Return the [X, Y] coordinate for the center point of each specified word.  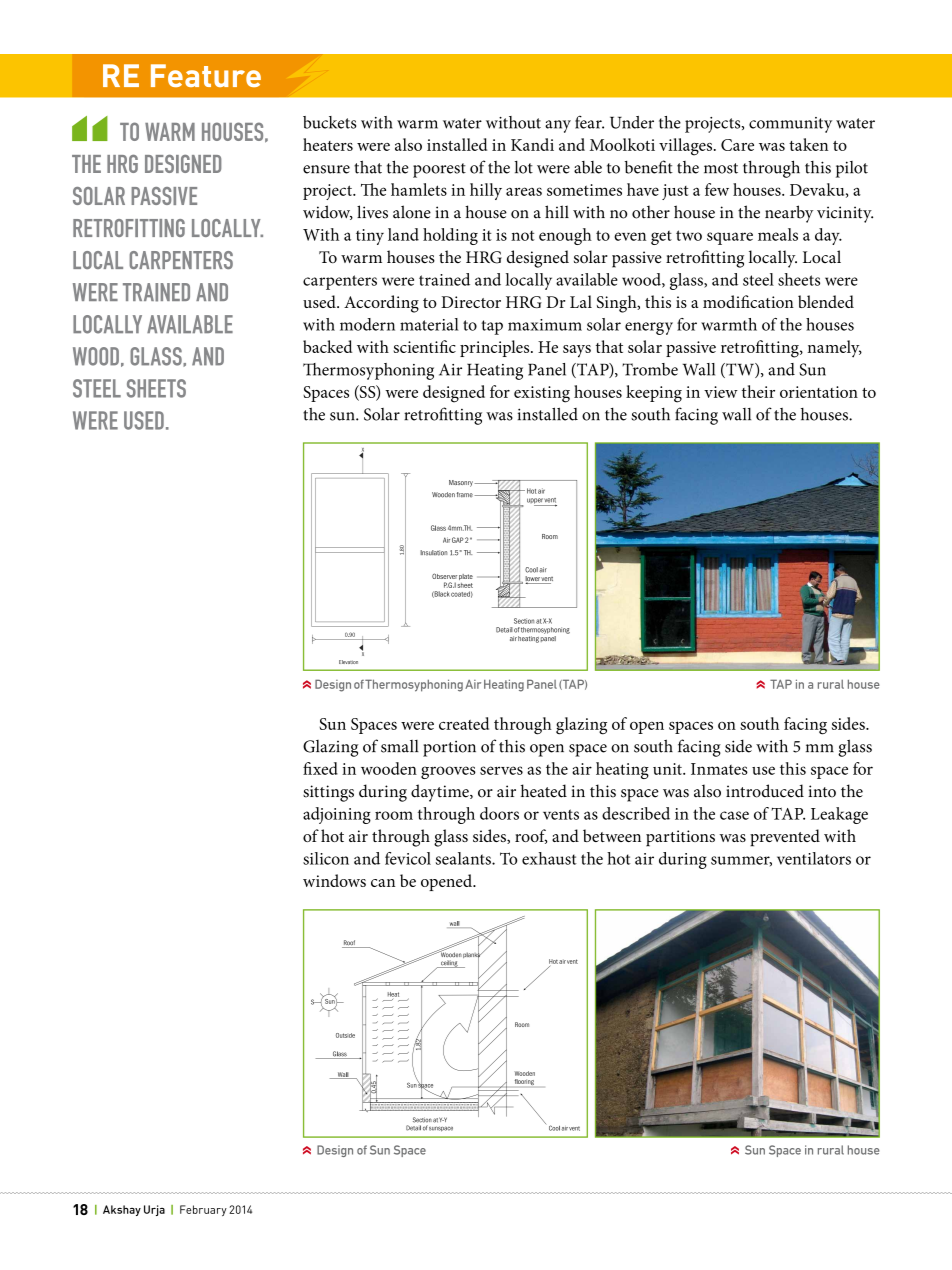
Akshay [122, 1210]
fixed [320, 768]
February [203, 1210]
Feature [206, 75]
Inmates [719, 769]
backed [327, 346]
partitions [680, 838]
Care [737, 145]
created [464, 723]
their [758, 391]
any [558, 126]
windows [334, 880]
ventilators [814, 858]
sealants [464, 858]
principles [496, 348]
